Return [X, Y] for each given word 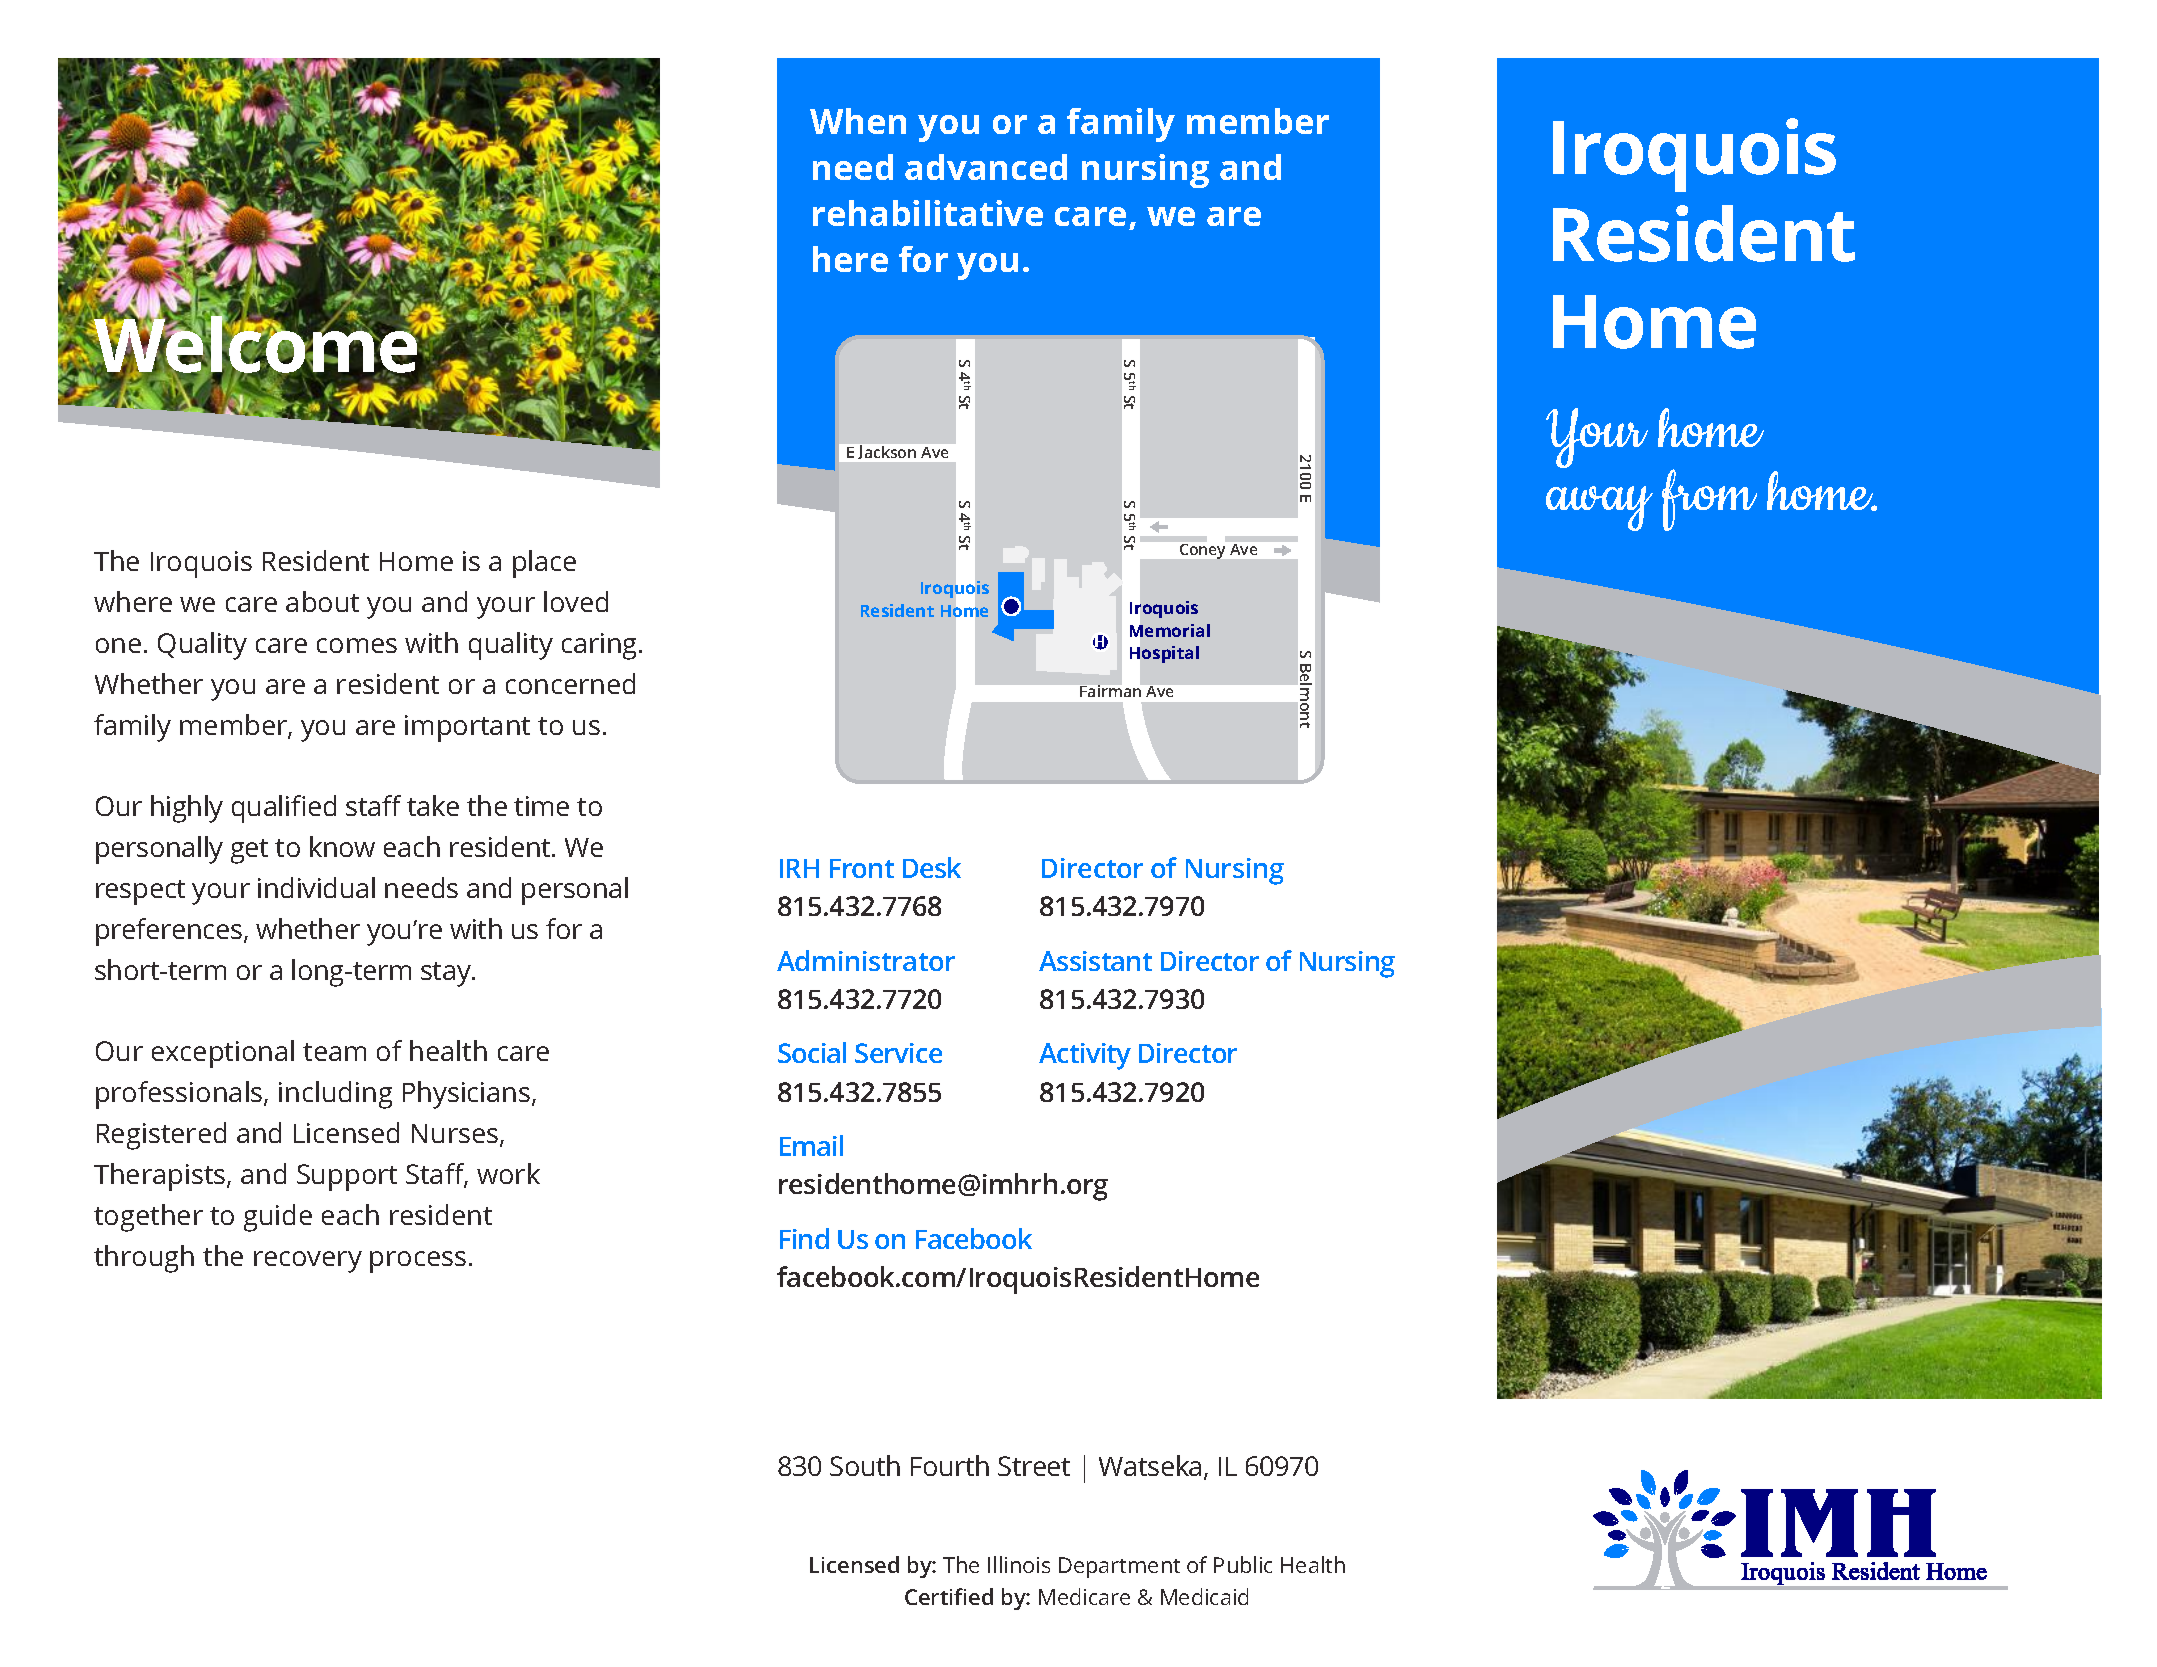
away [1599, 508]
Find [804, 1238]
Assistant [1095, 961]
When [858, 121]
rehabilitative [928, 213]
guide [278, 1218]
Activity [1085, 1056]
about [322, 601]
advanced [986, 167]
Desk [932, 867]
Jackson [887, 452]
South [865, 1465]
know [342, 846]
